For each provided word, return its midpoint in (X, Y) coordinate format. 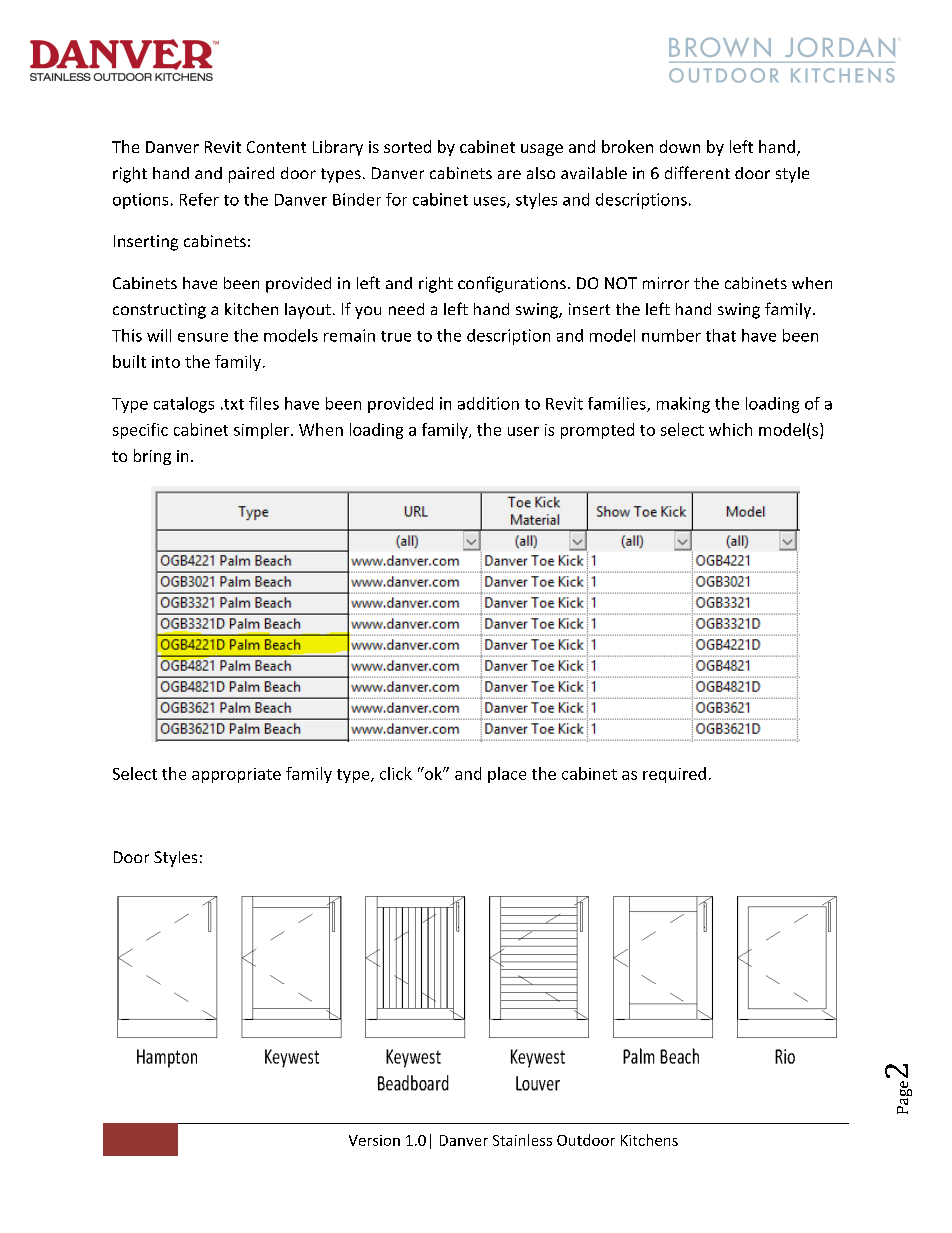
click (396, 773)
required (674, 775)
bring (152, 457)
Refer (199, 199)
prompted (597, 431)
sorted (407, 146)
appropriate (236, 775)
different (697, 172)
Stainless (522, 1140)
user (523, 431)
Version (374, 1140)
